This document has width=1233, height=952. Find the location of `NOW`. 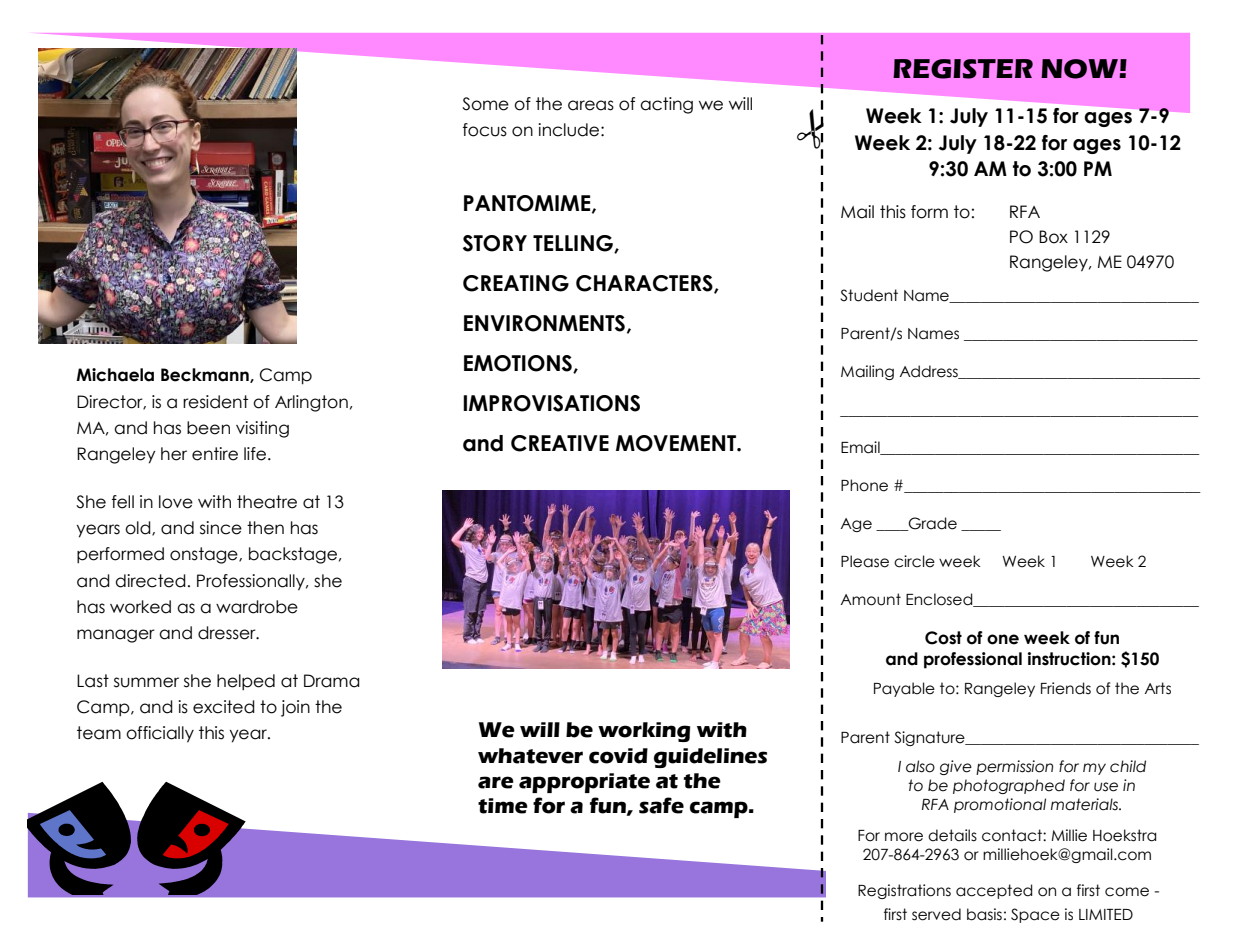

NOW is located at coordinates (1080, 69).
